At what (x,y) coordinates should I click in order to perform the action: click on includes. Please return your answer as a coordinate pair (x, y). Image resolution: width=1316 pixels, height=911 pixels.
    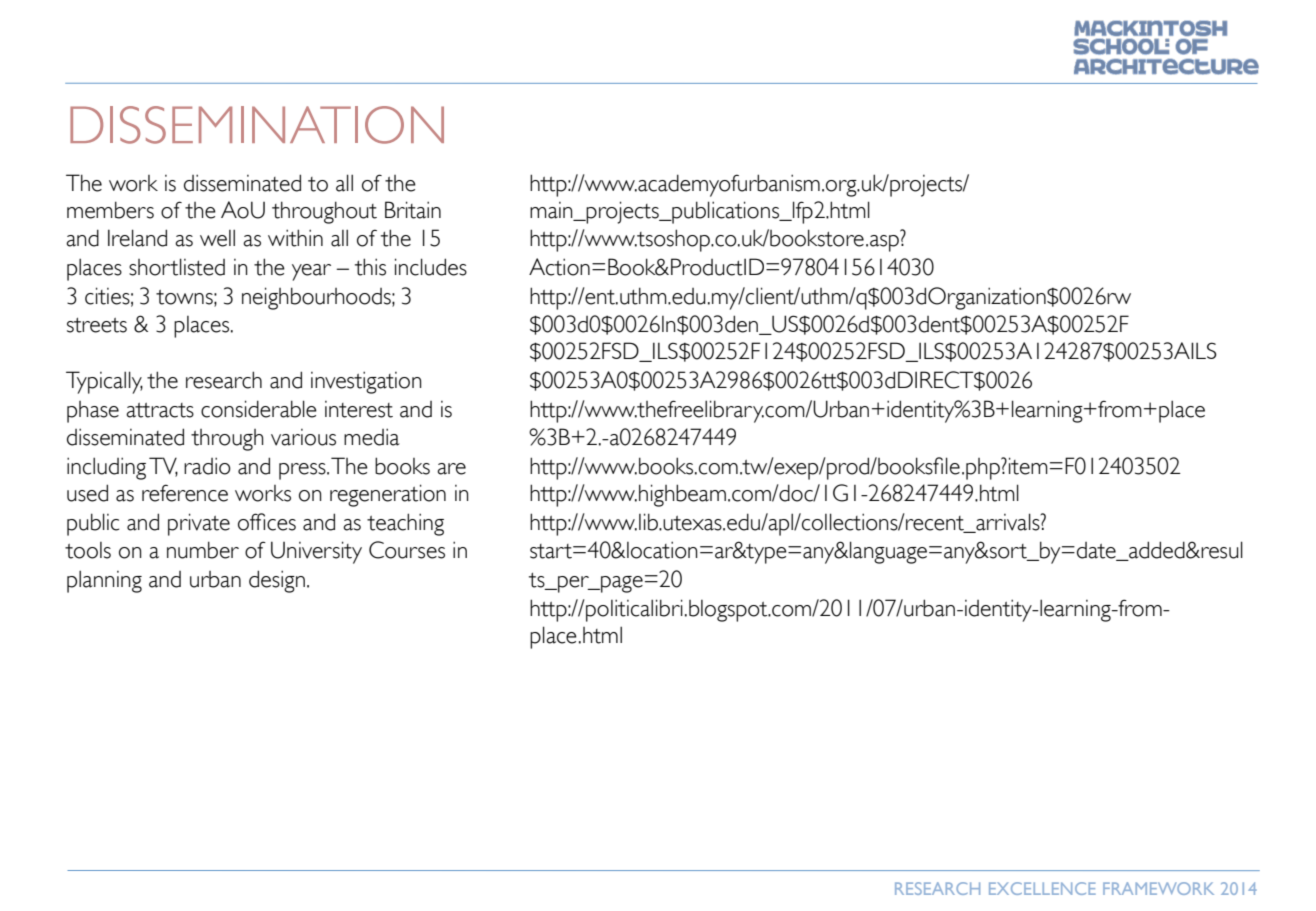
    Looking at the image, I should click on (431, 267).
